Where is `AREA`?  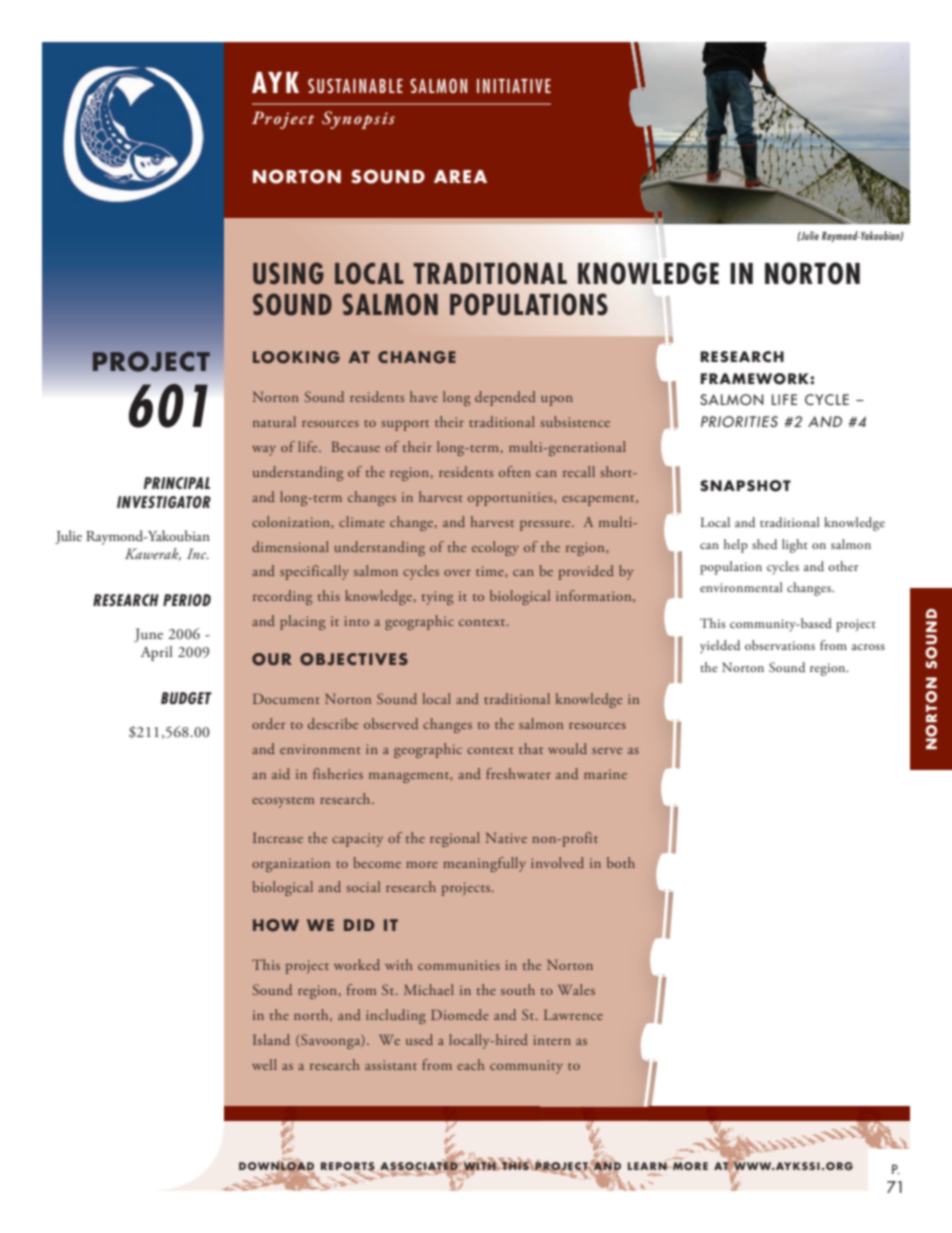
AREA is located at coordinates (460, 176).
